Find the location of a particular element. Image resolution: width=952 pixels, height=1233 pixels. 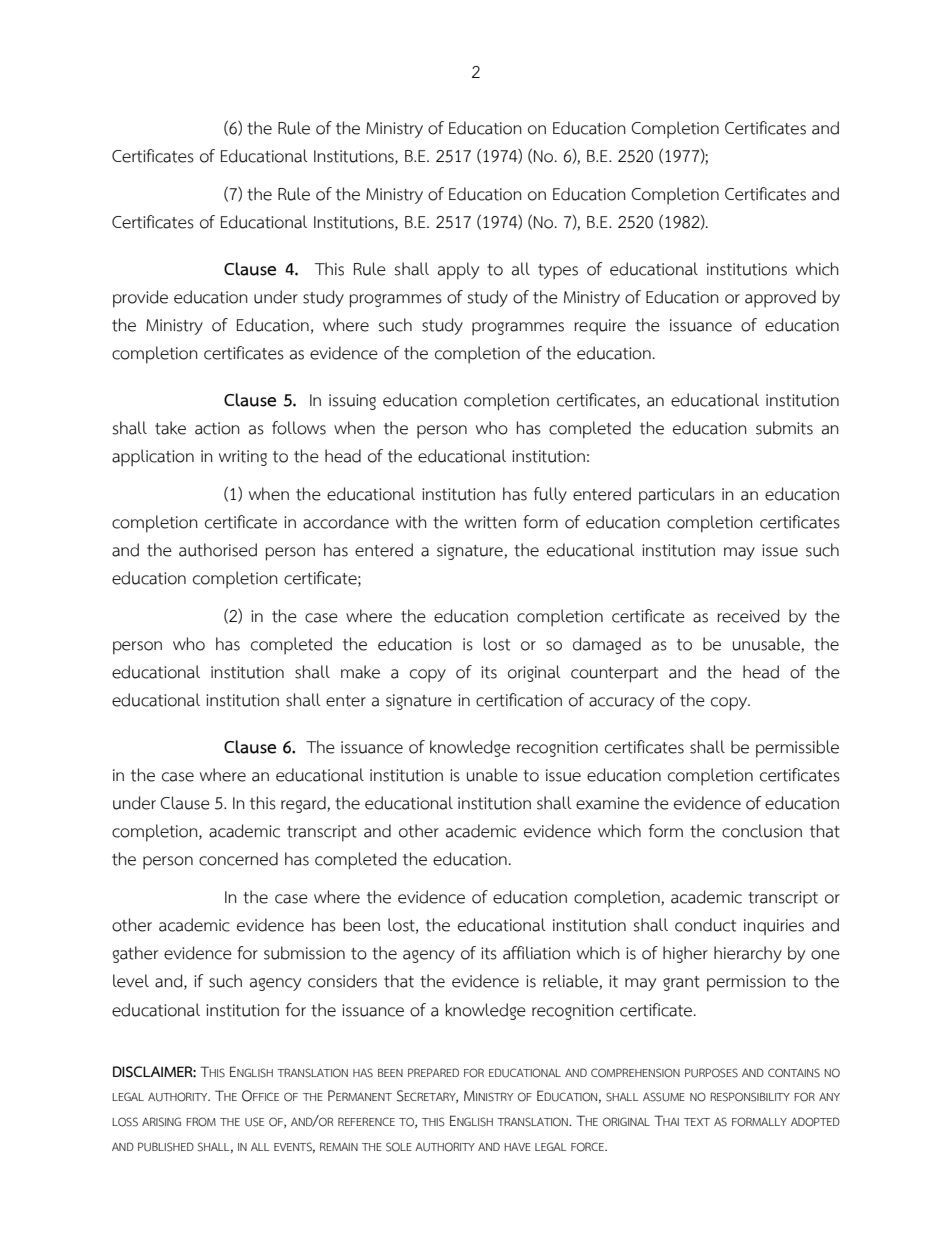

authorised is located at coordinates (218, 550).
